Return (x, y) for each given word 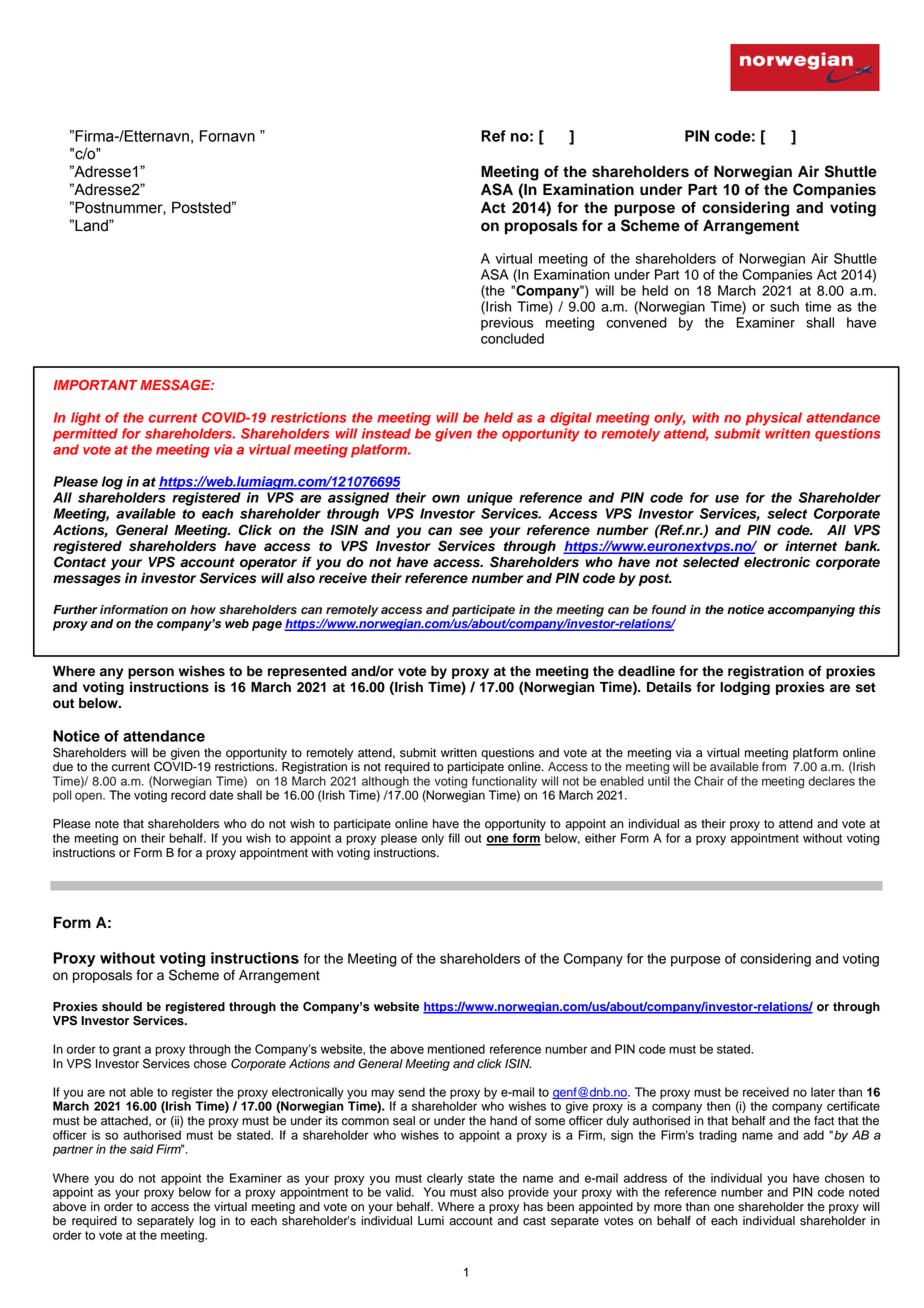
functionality (504, 782)
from (774, 766)
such (784, 306)
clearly (445, 1179)
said (142, 1149)
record (188, 794)
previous (507, 324)
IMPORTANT (95, 384)
